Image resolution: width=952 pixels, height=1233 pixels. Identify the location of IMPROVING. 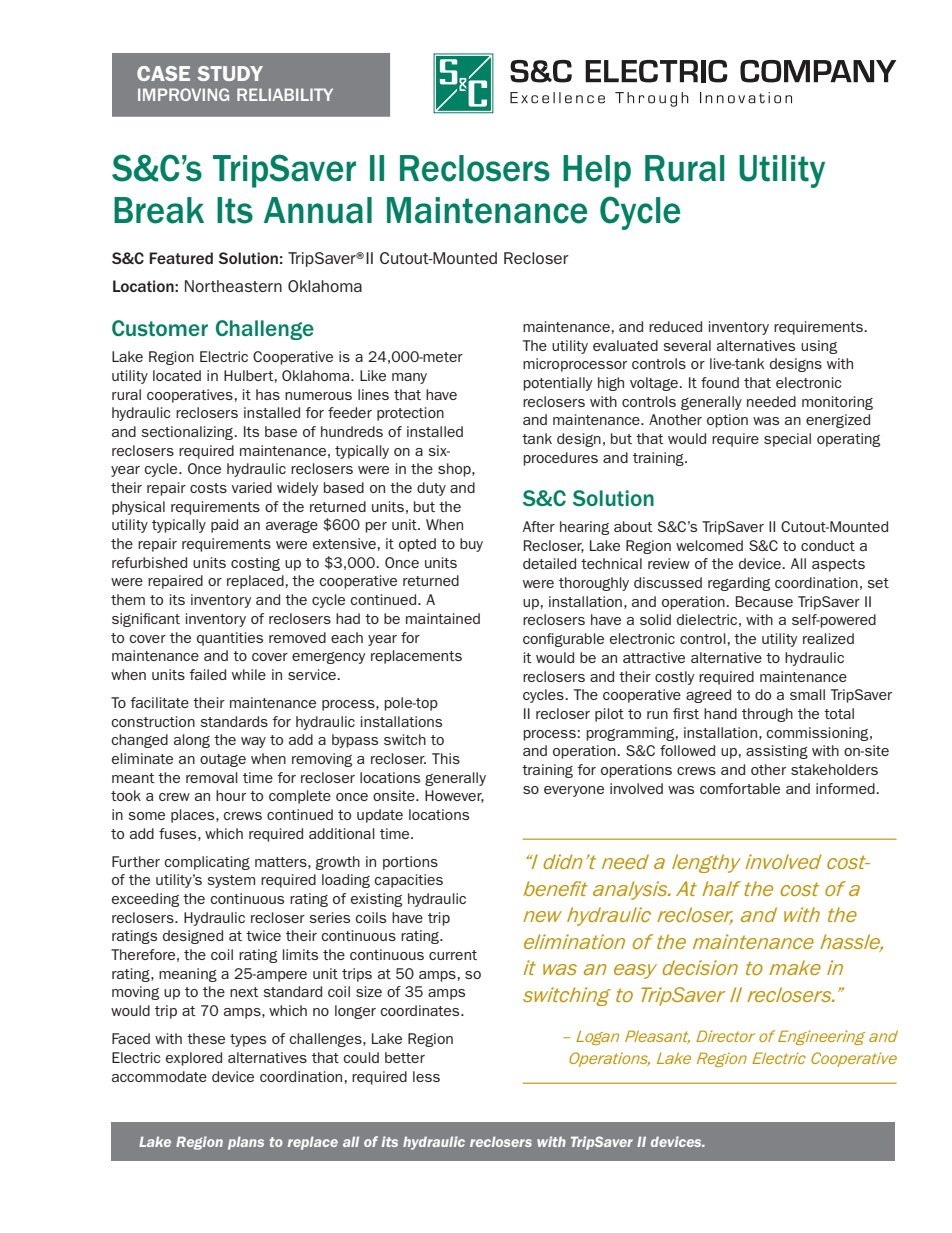
(183, 94).
